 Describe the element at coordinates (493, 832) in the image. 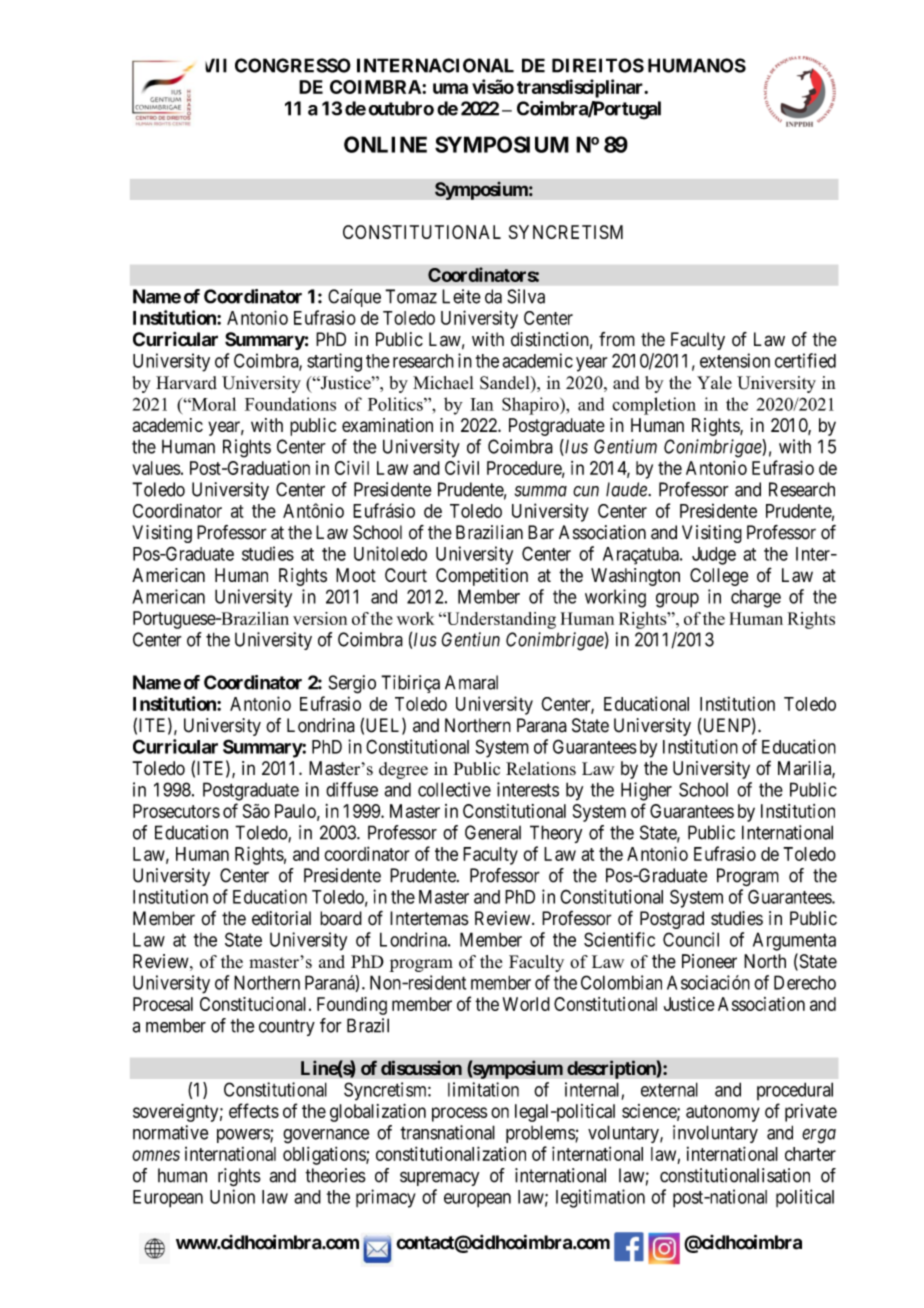

I see `General` at that location.
